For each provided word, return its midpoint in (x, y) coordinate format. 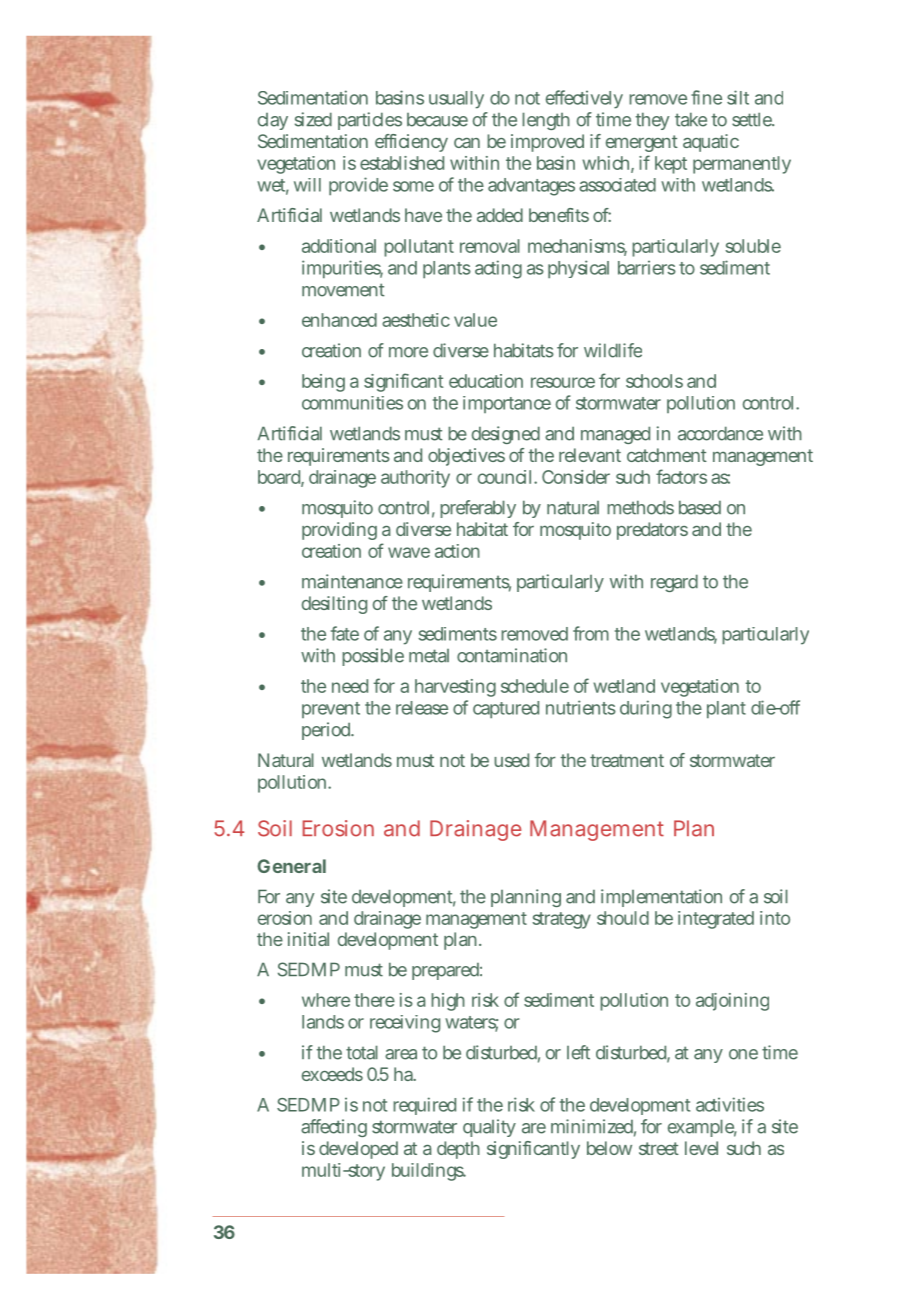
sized (313, 119)
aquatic (711, 143)
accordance (720, 433)
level (701, 1148)
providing (339, 531)
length (546, 121)
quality (489, 1128)
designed (506, 435)
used (511, 760)
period (327, 731)
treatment (627, 760)
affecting (334, 1128)
